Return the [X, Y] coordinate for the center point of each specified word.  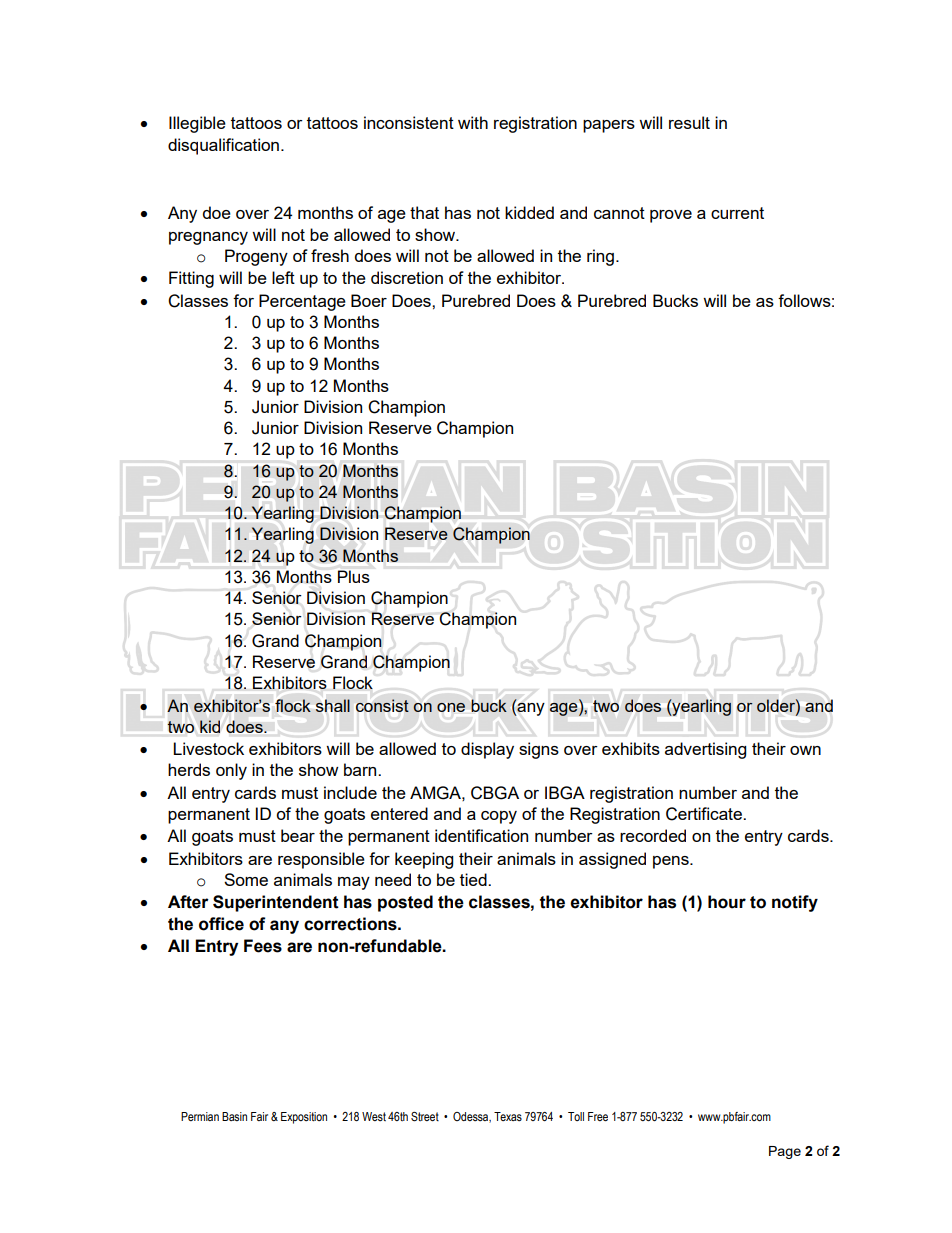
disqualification [223, 146]
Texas [508, 1116]
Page [785, 1152]
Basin [234, 1116]
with [473, 122]
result [689, 122]
